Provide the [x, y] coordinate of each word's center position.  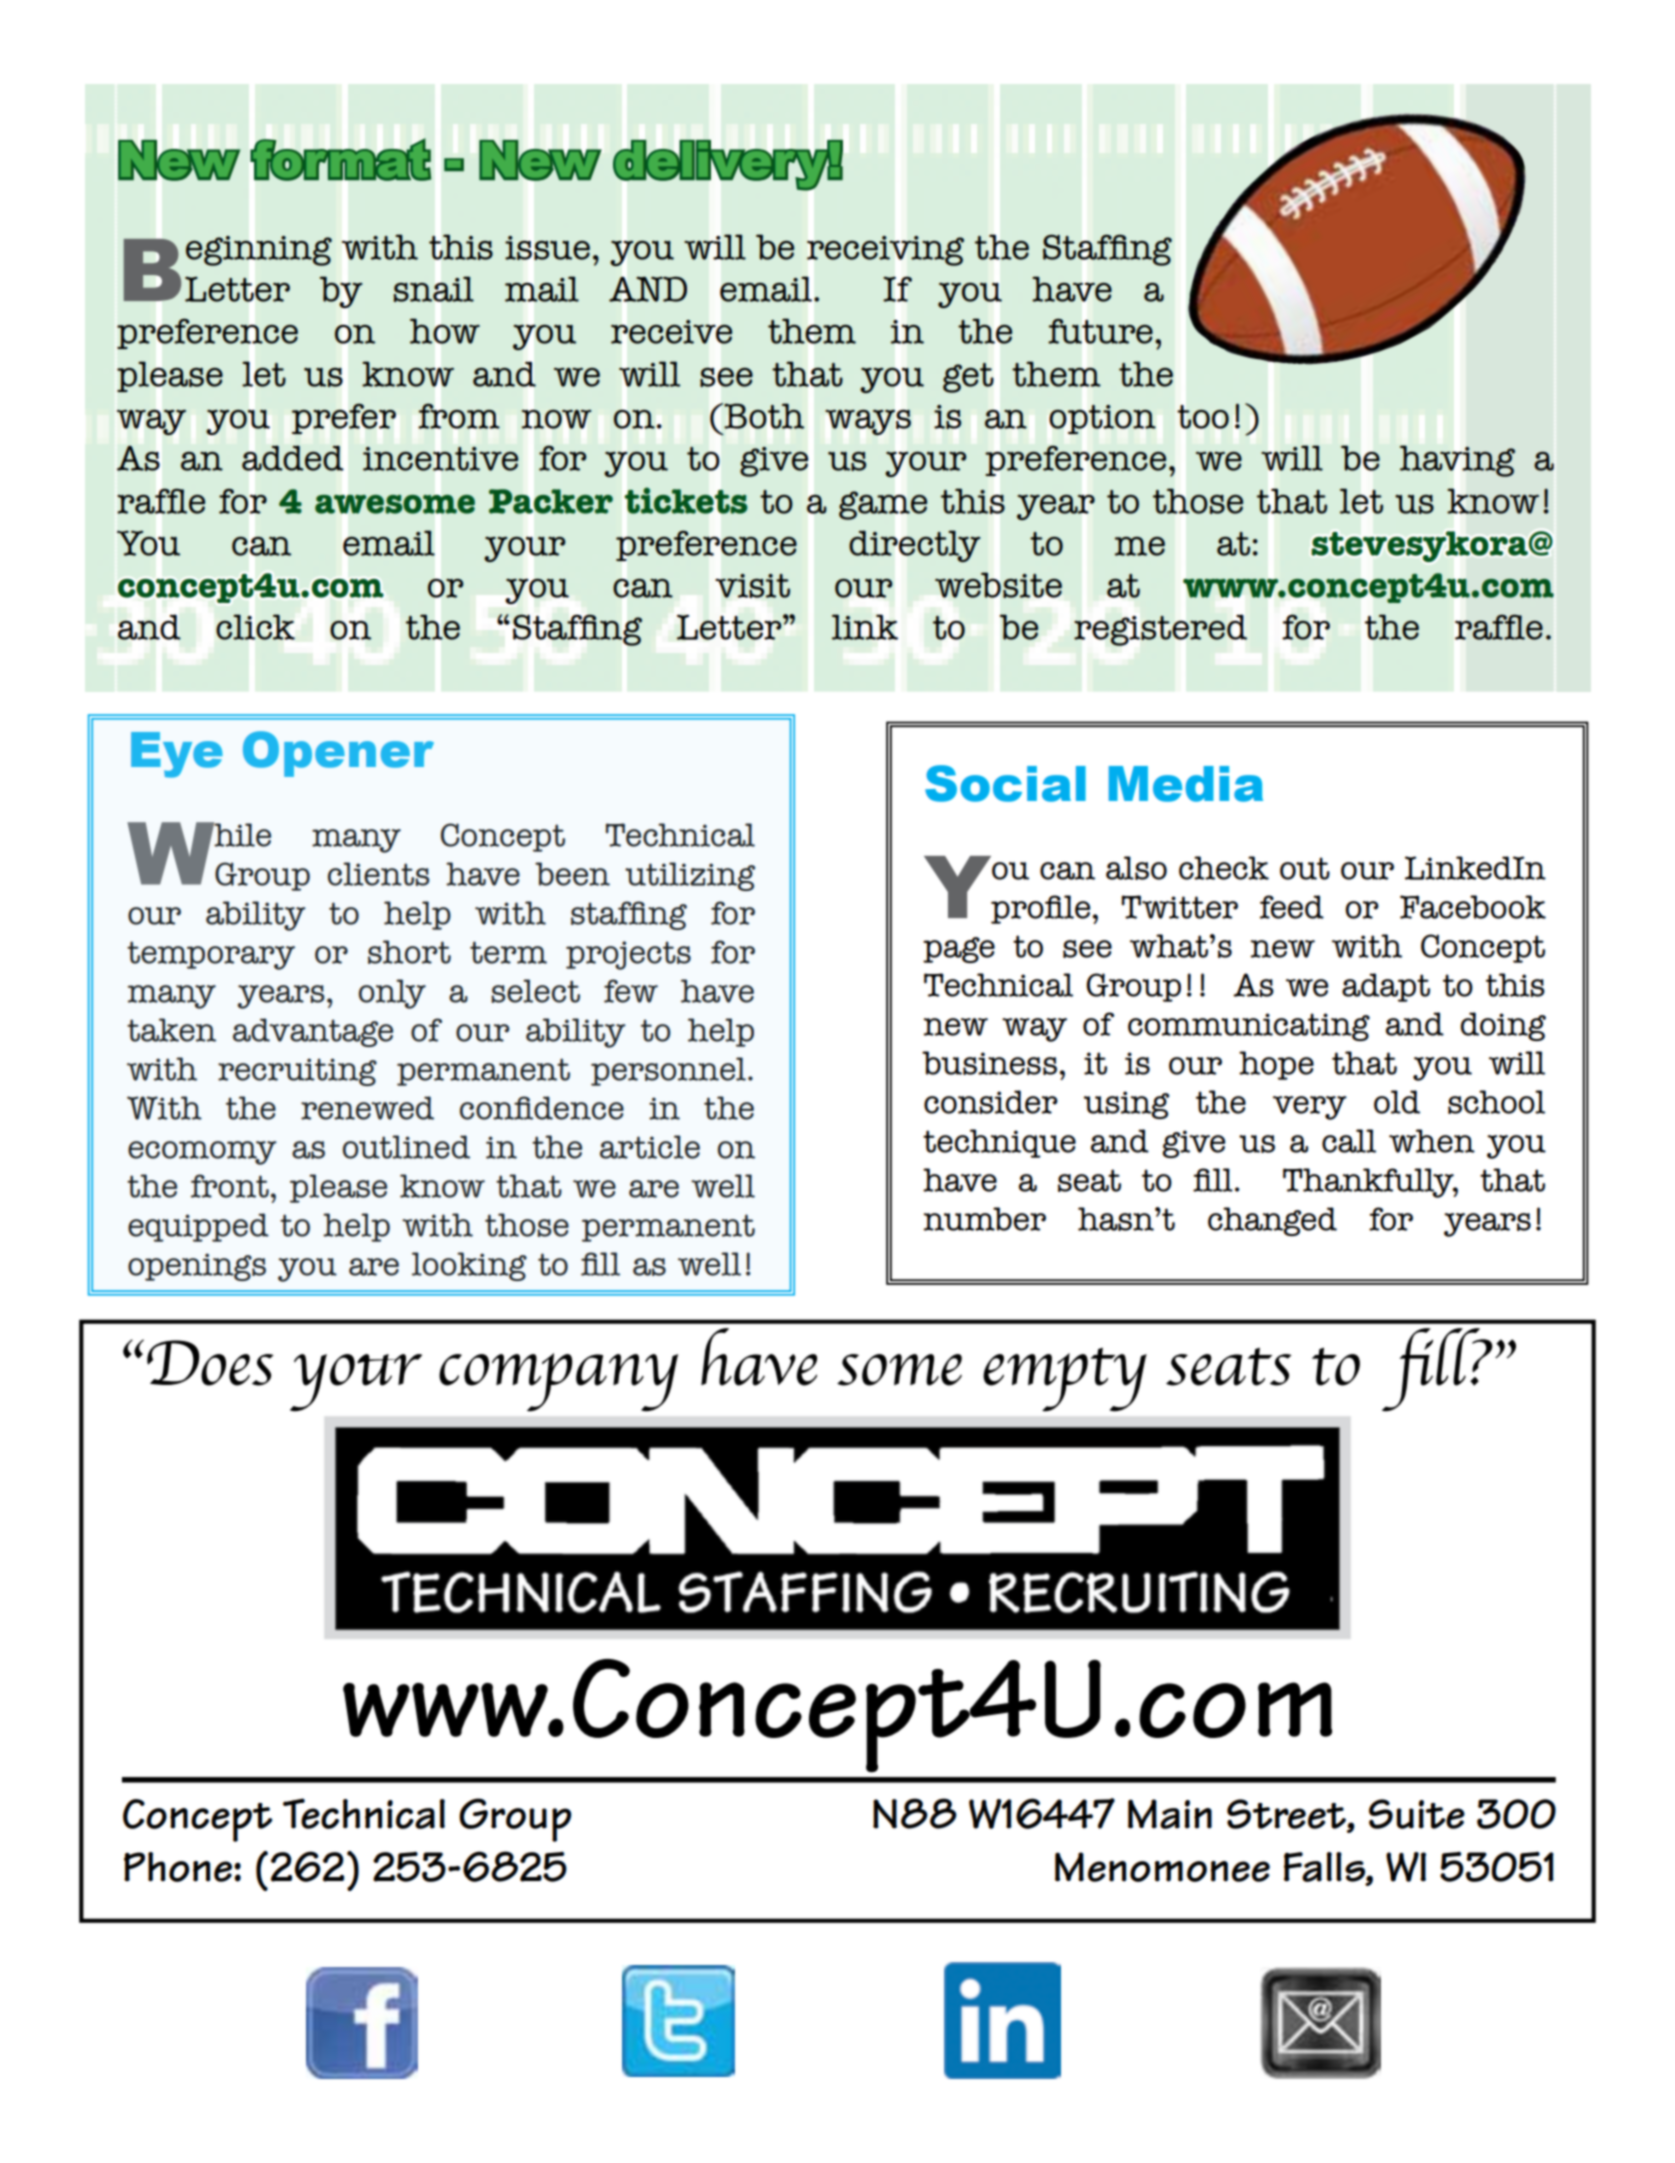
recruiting [297, 1072]
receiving [885, 251]
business [989, 1063]
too [1203, 417]
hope [1276, 1065]
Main [1170, 1814]
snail [433, 289]
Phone [178, 1867]
